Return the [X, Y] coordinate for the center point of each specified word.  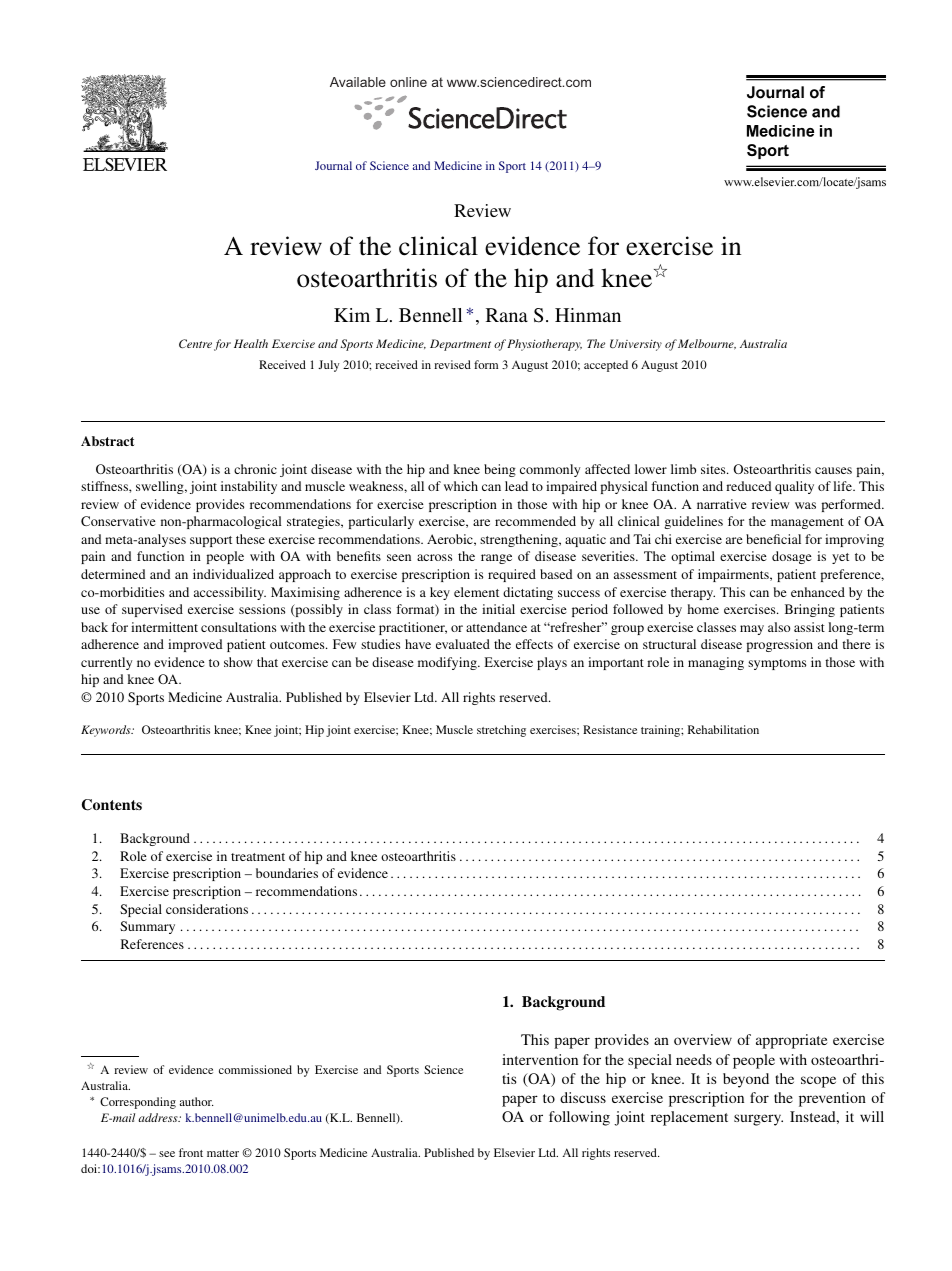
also [779, 627]
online [408, 82]
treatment [258, 857]
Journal [333, 165]
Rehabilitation [723, 729]
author [196, 1101]
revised [452, 364]
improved [195, 645]
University [636, 345]
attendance [496, 627]
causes [833, 470]
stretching [501, 731]
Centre [195, 344]
